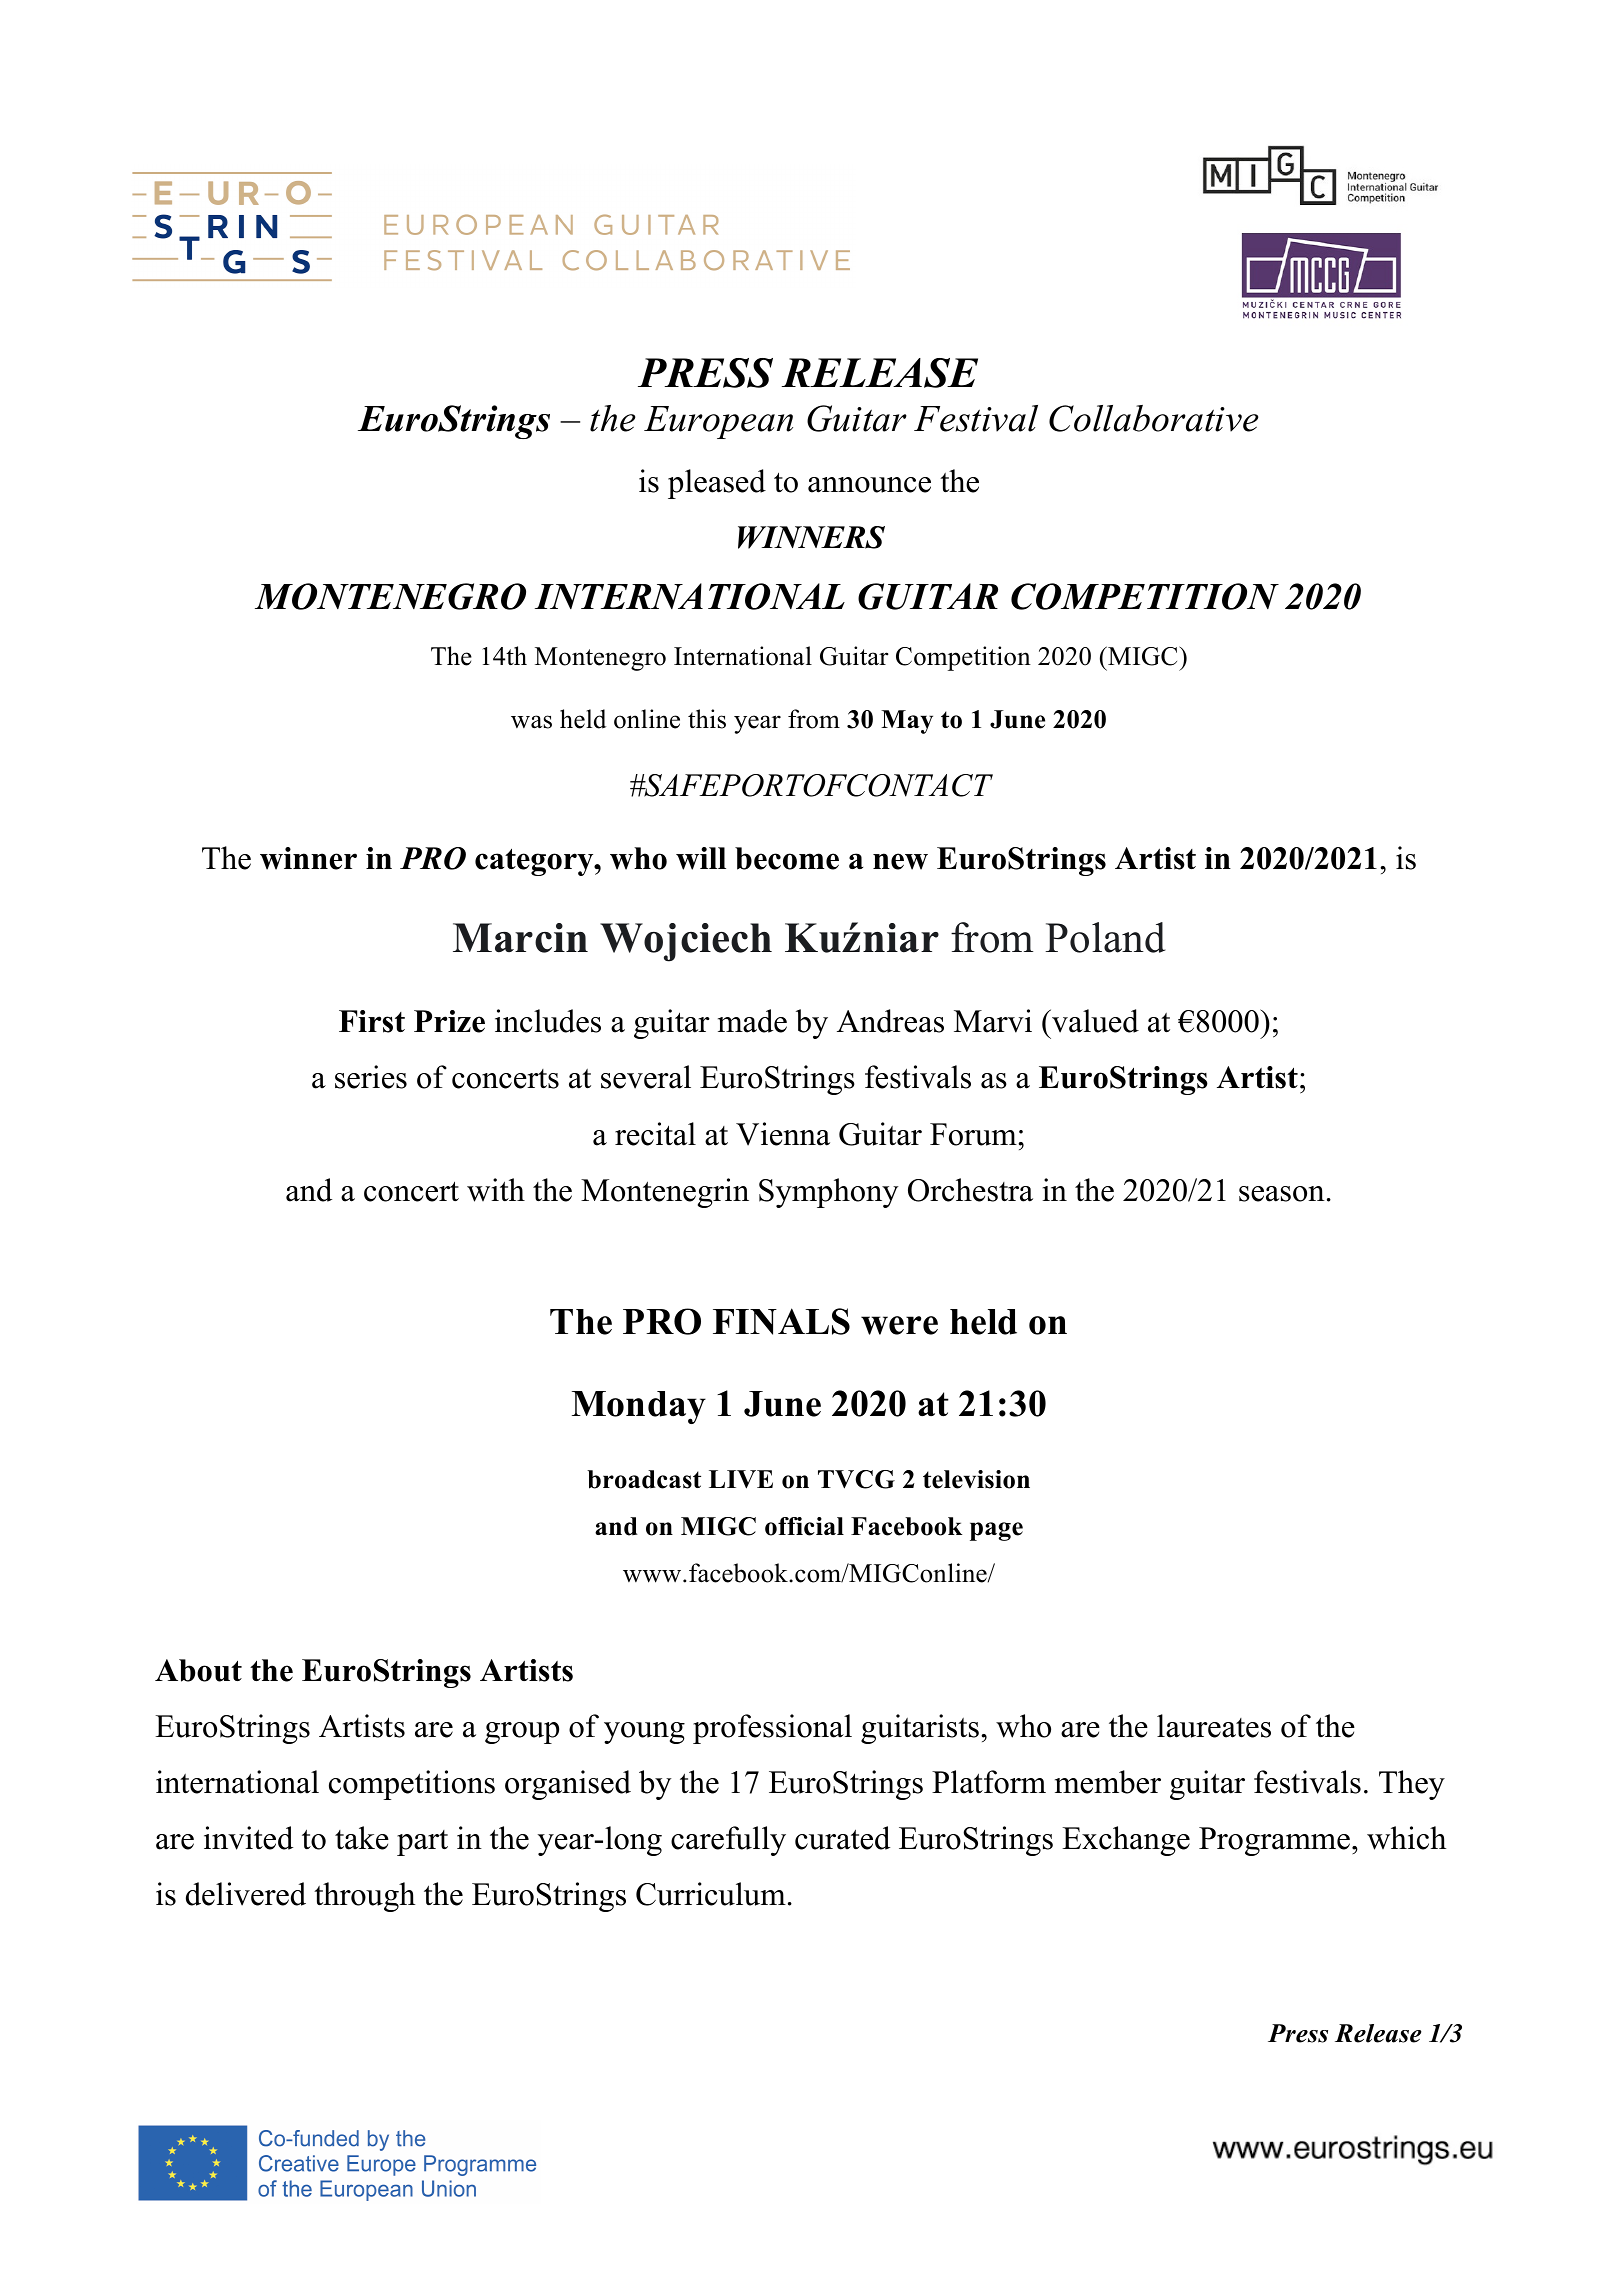  I want to click on announce, so click(869, 485).
